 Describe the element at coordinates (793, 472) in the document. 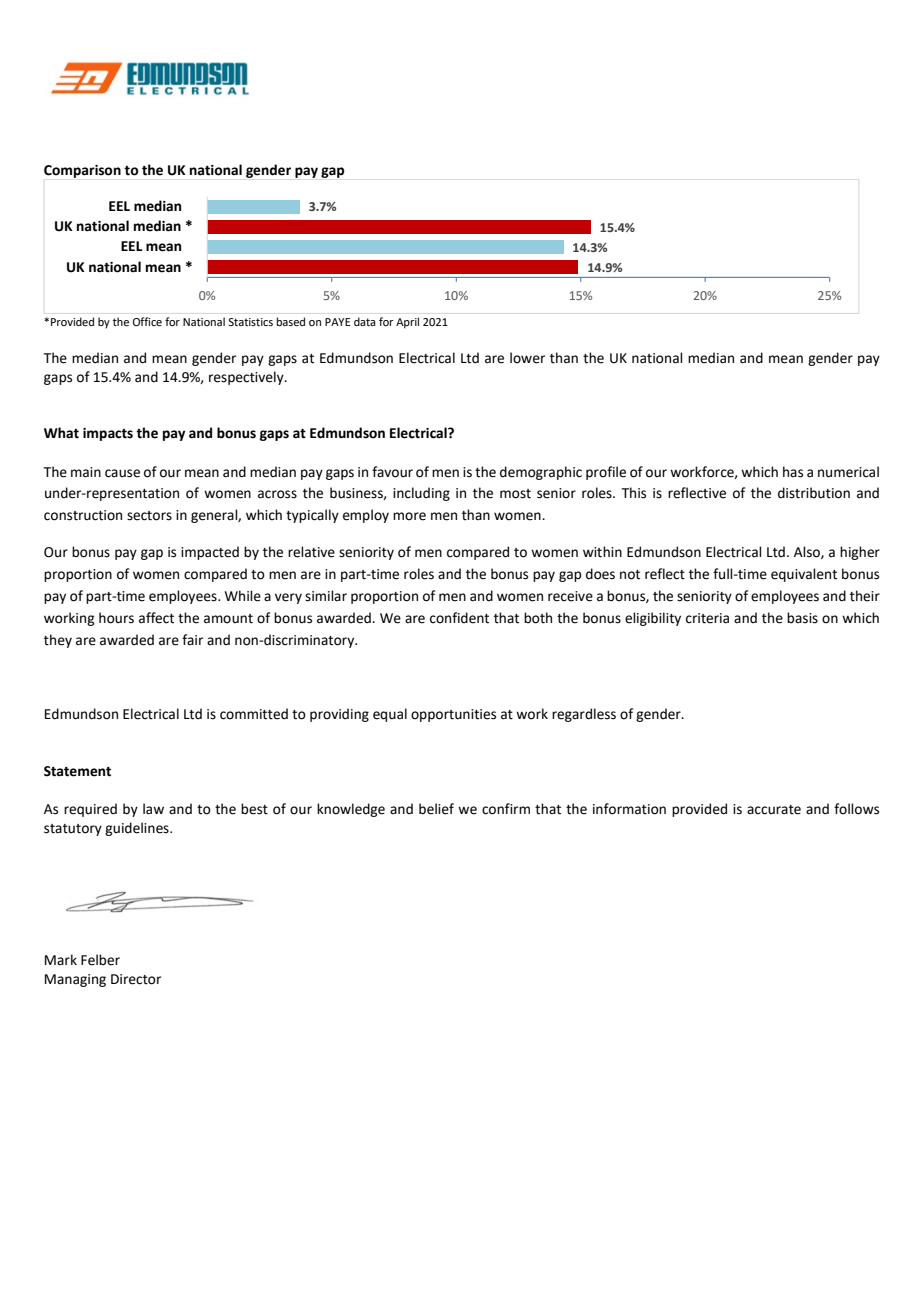

I see `has` at that location.
